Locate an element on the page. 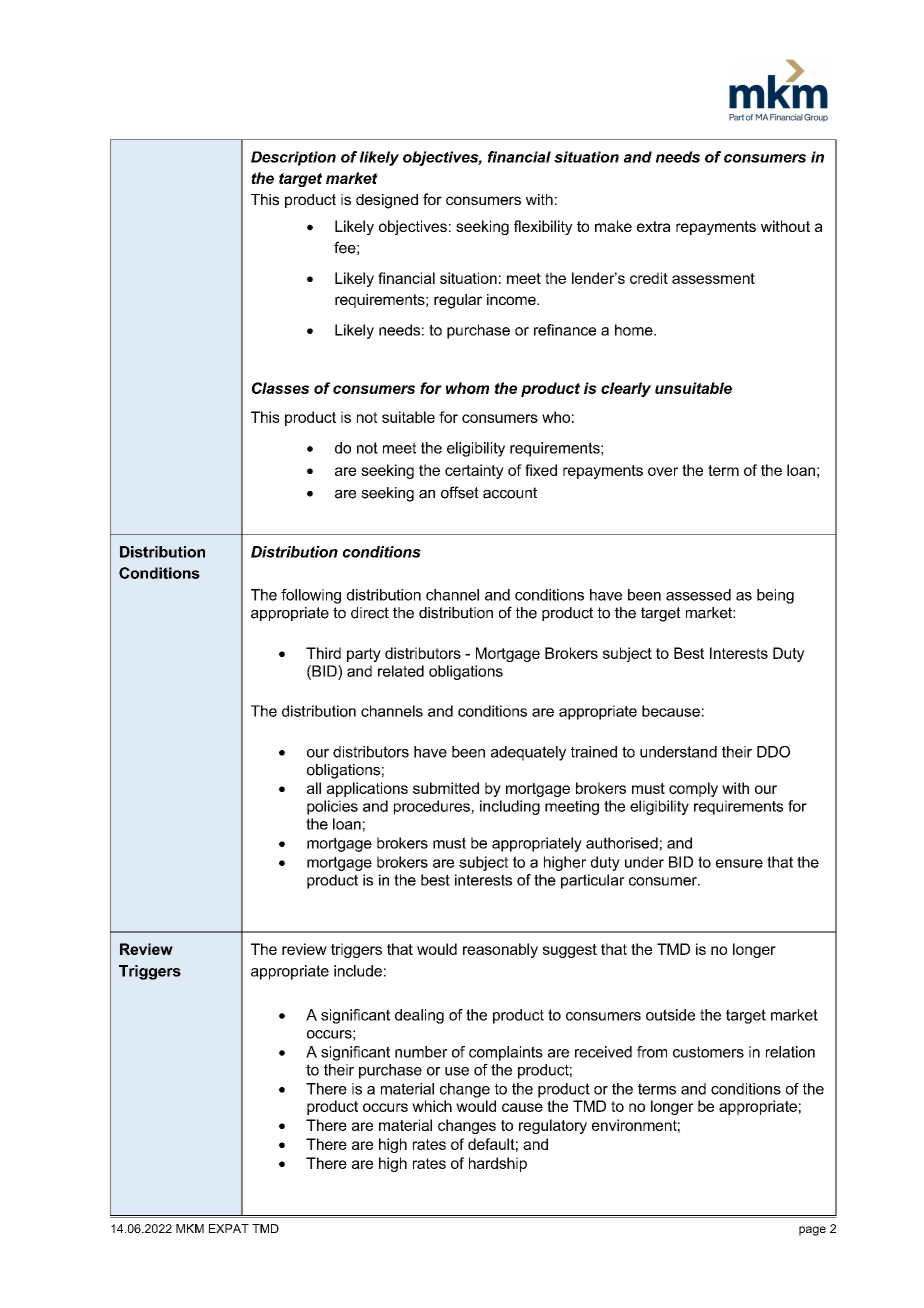 The image size is (924, 1308). being is located at coordinates (775, 596).
